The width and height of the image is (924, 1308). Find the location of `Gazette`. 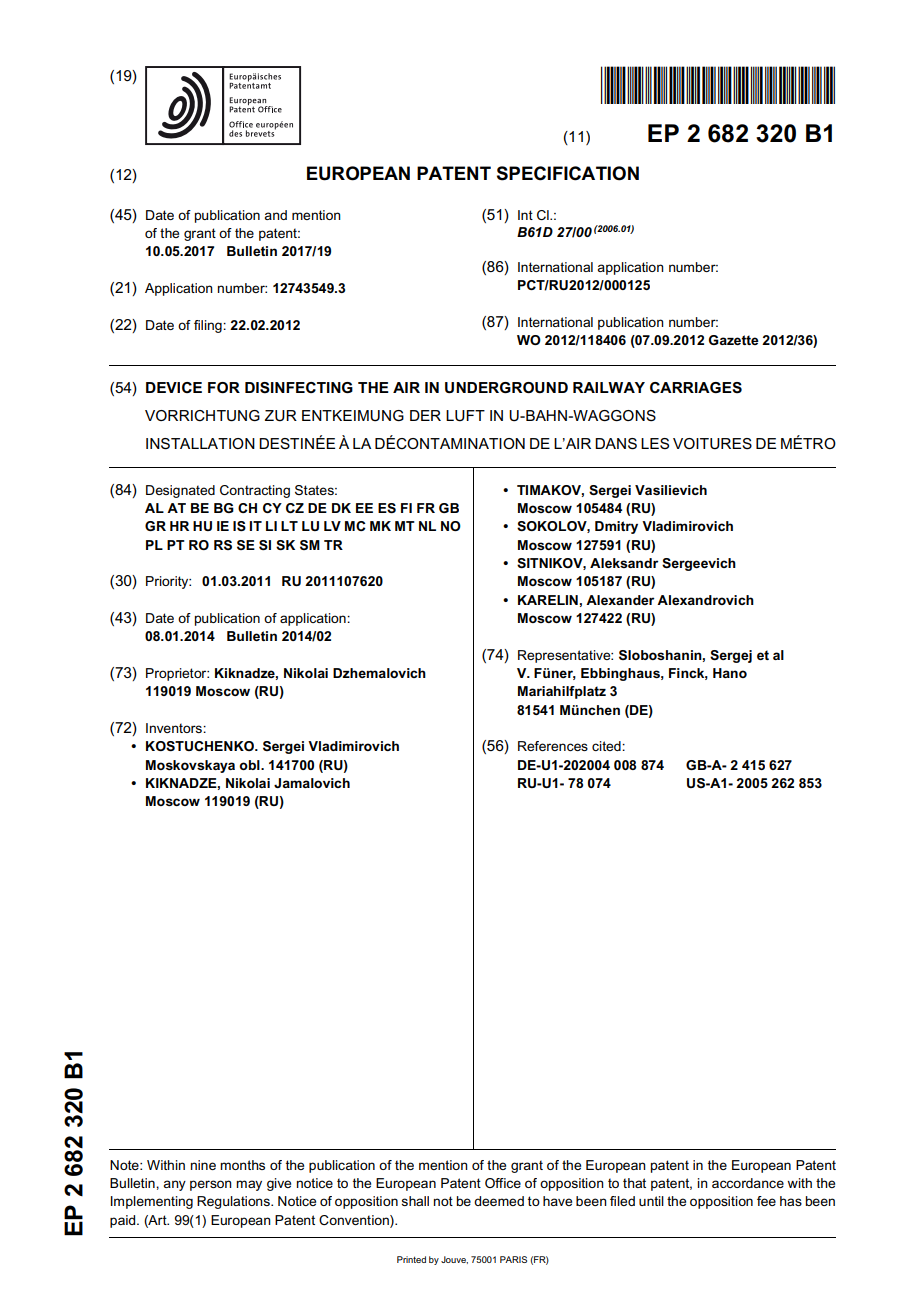

Gazette is located at coordinates (734, 340).
